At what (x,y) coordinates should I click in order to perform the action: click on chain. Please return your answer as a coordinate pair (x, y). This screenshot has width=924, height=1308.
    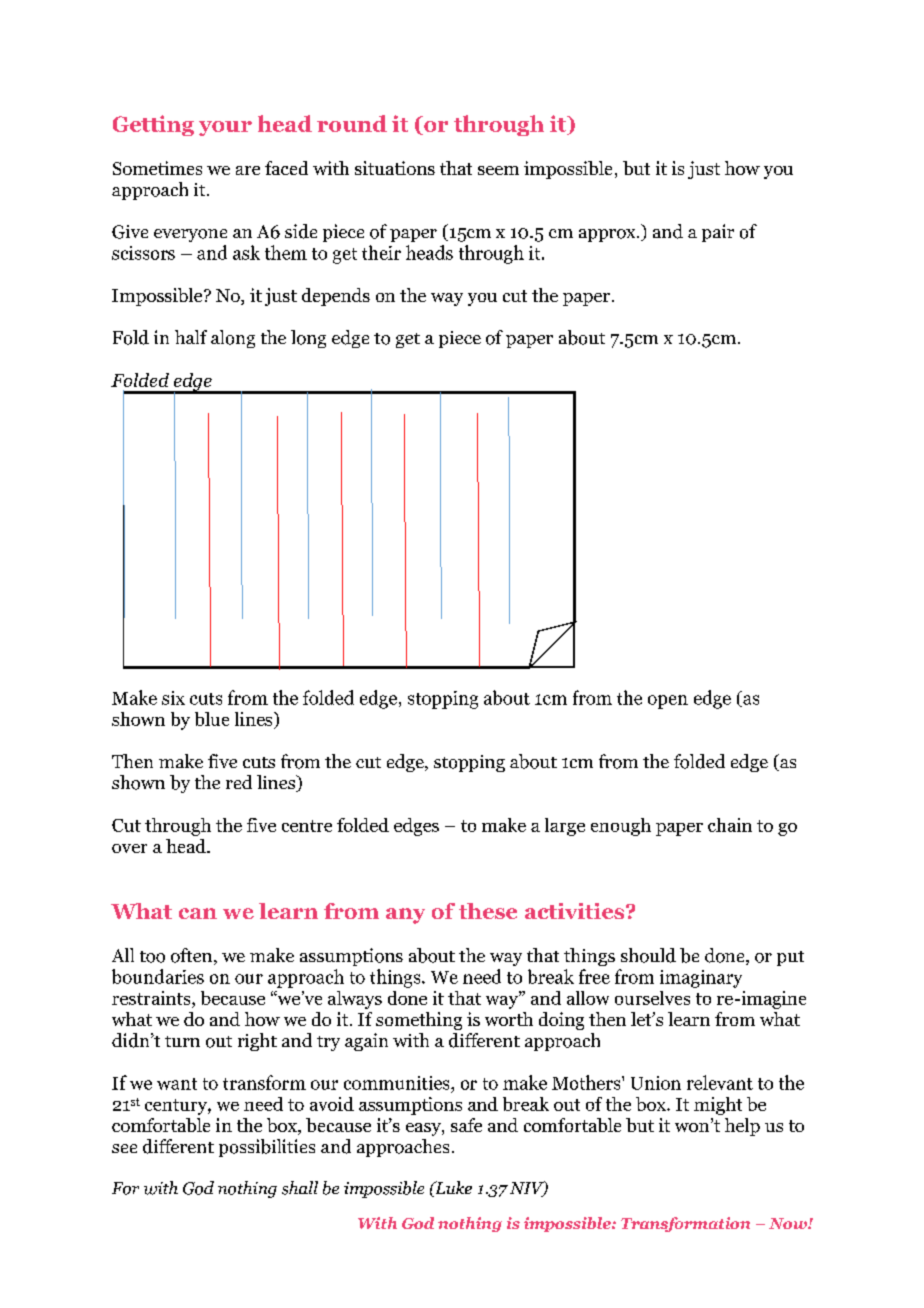
    Looking at the image, I should click on (730, 825).
